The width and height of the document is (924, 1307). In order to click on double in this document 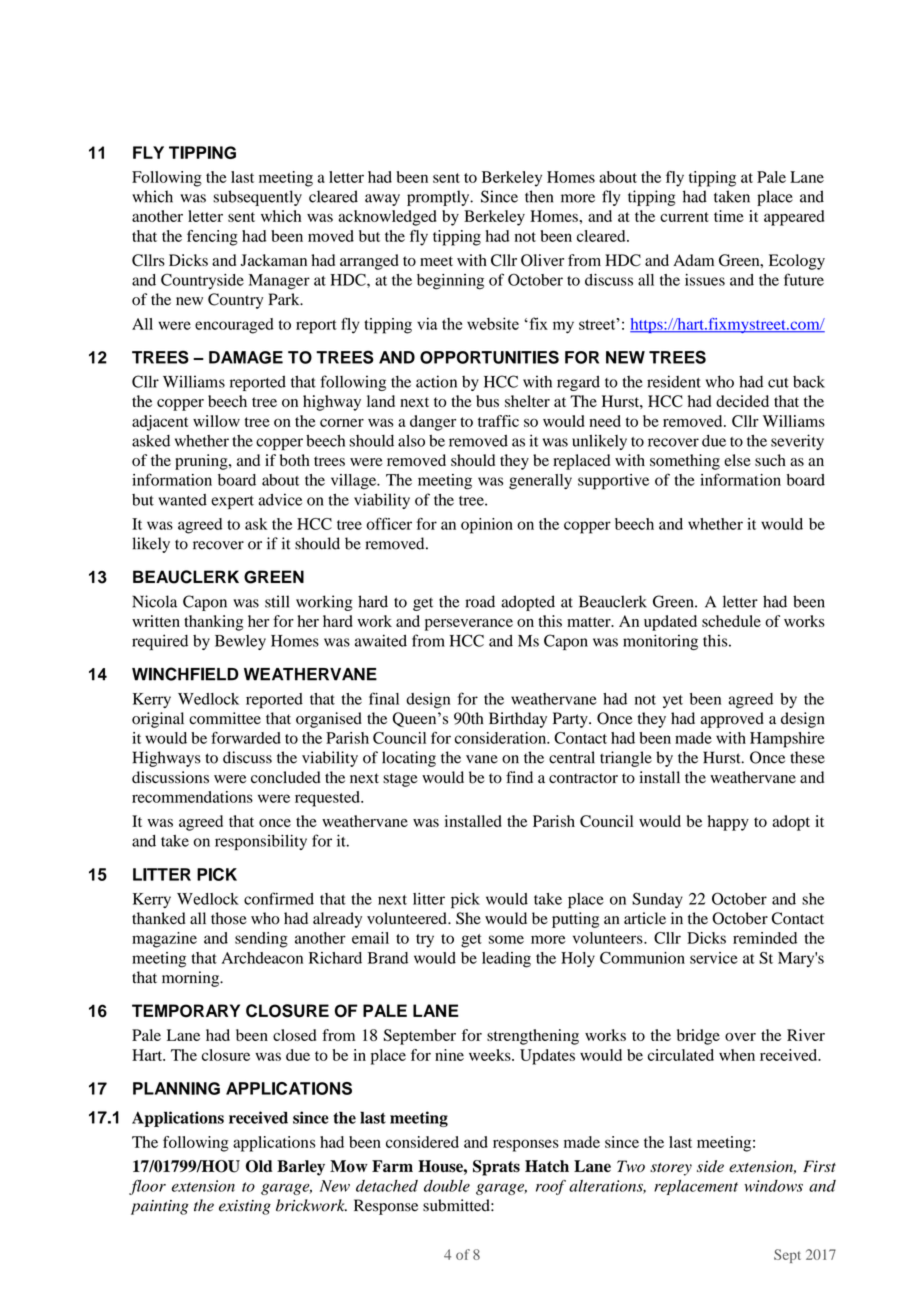, I will do `click(447, 1186)`.
